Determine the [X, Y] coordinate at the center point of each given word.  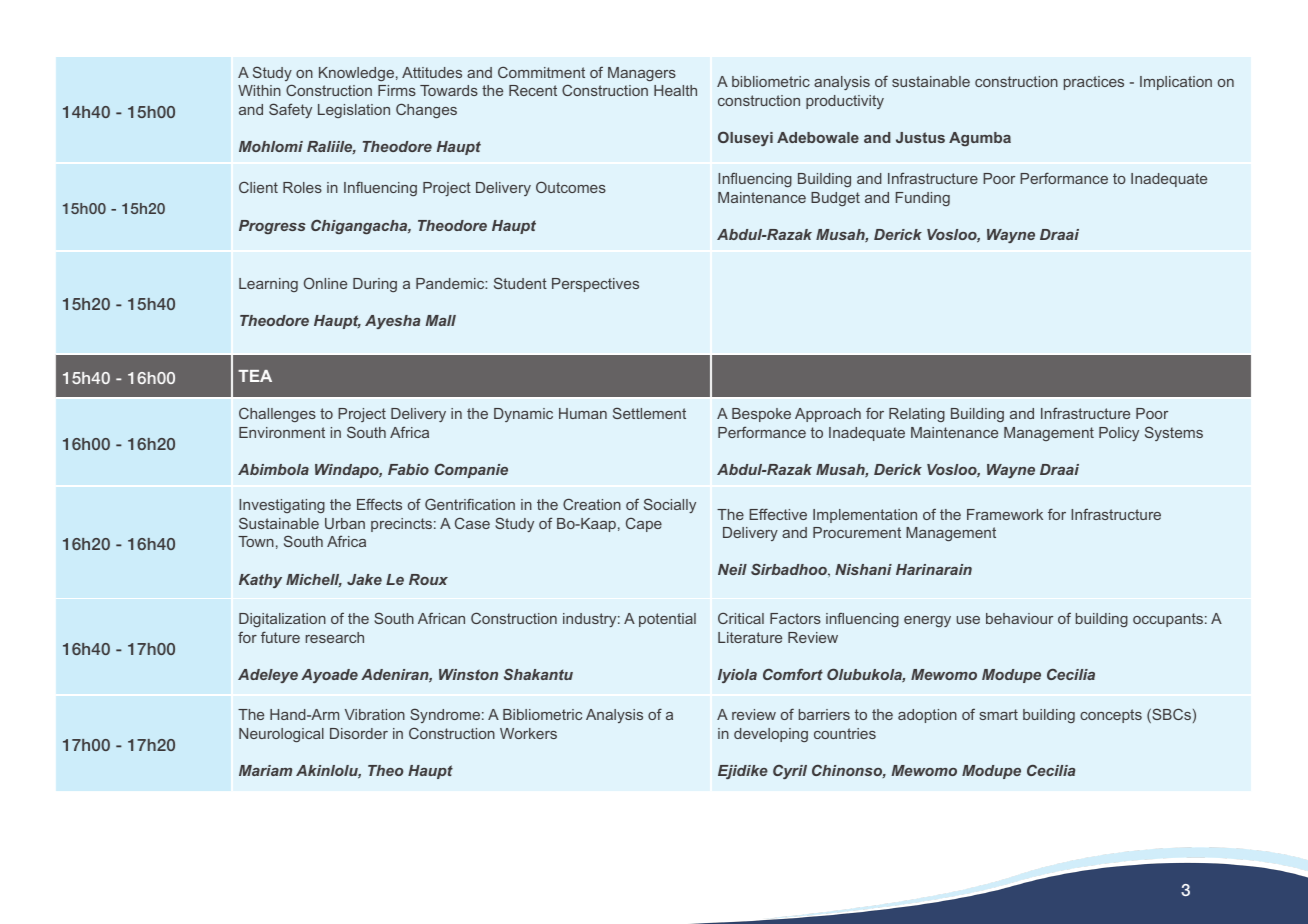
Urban [345, 523]
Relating [917, 415]
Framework [1005, 514]
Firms [397, 90]
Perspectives [595, 285]
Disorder [359, 733]
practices [1094, 83]
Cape [644, 525]
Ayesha [392, 322]
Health [675, 90]
